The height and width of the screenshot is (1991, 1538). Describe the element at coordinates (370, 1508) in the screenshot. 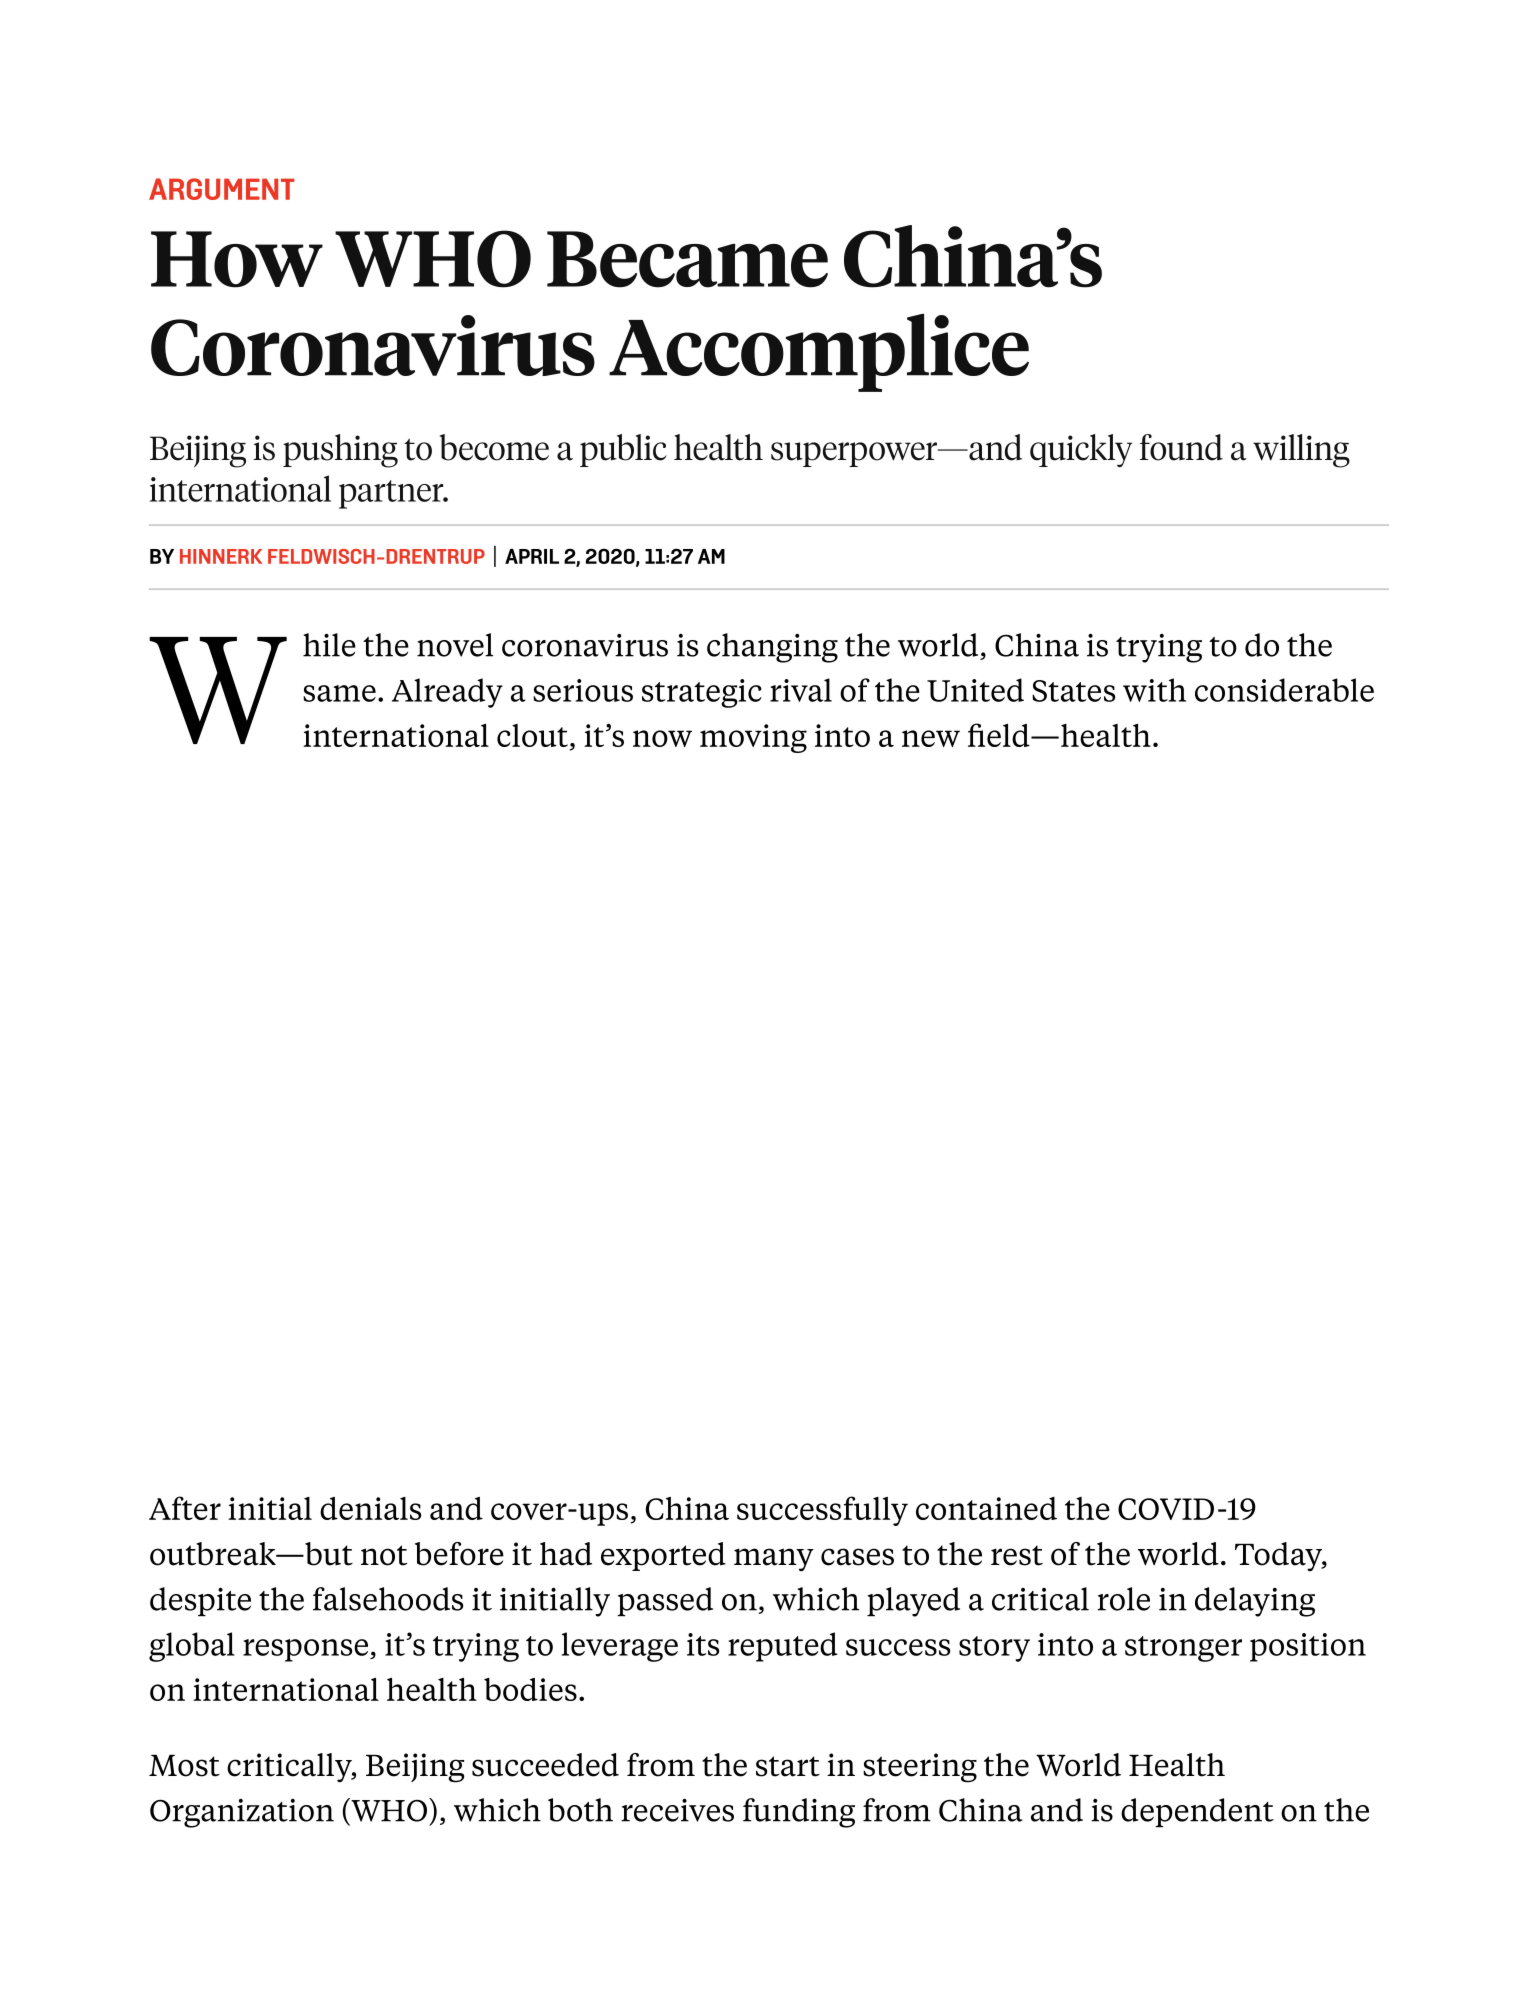

I see `denials` at that location.
